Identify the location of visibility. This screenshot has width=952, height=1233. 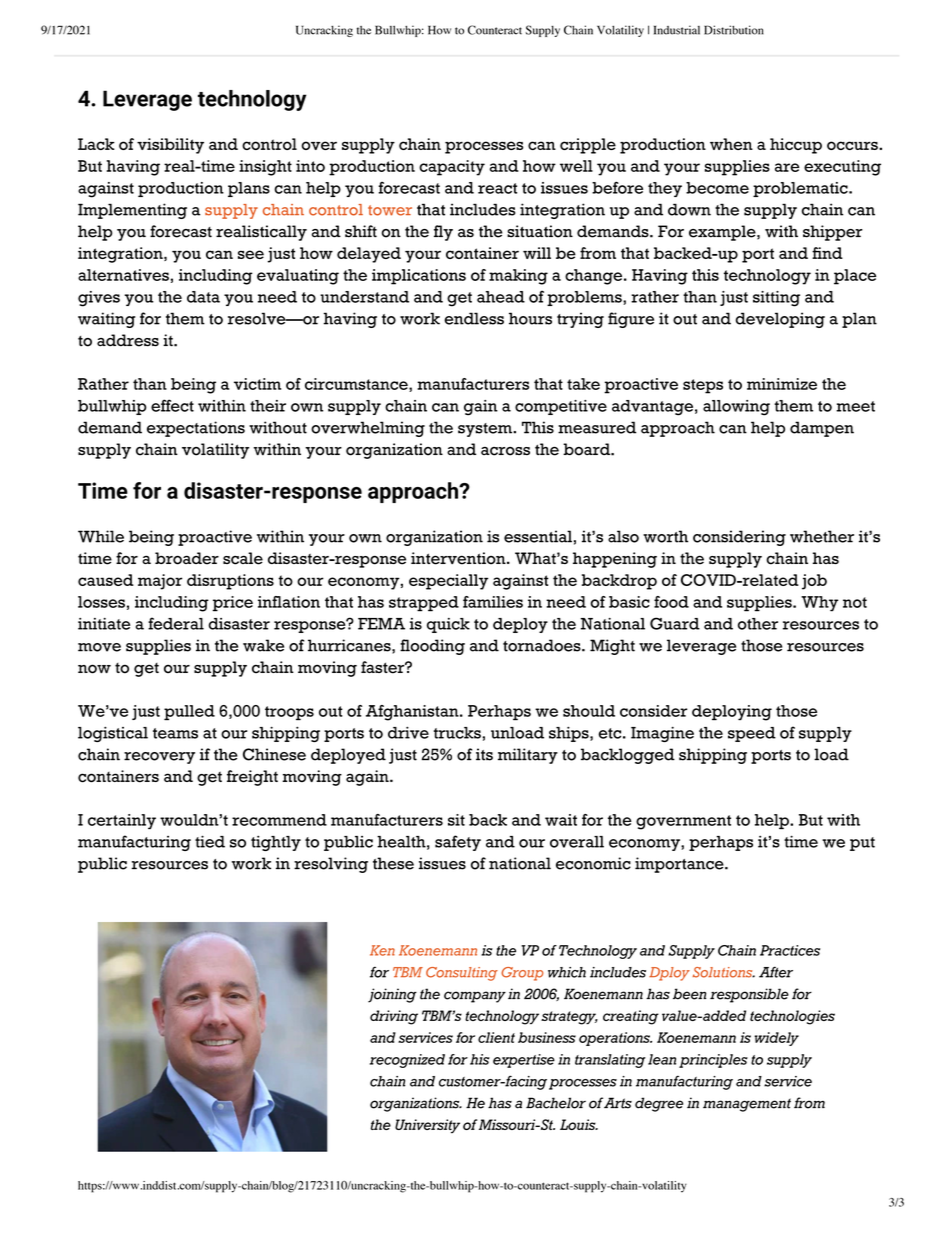
(170, 146).
